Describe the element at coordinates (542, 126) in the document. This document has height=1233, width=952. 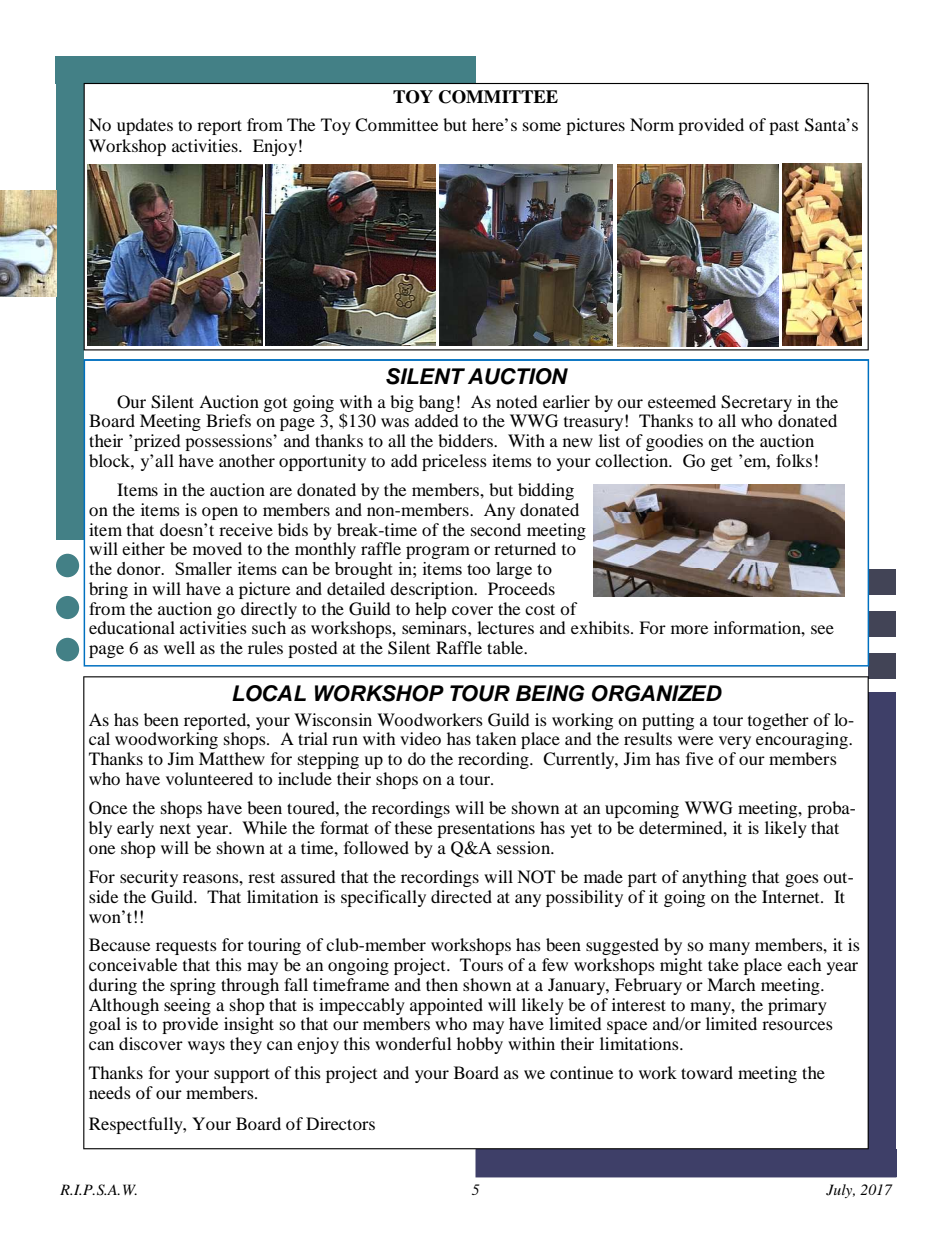
I see `some` at that location.
